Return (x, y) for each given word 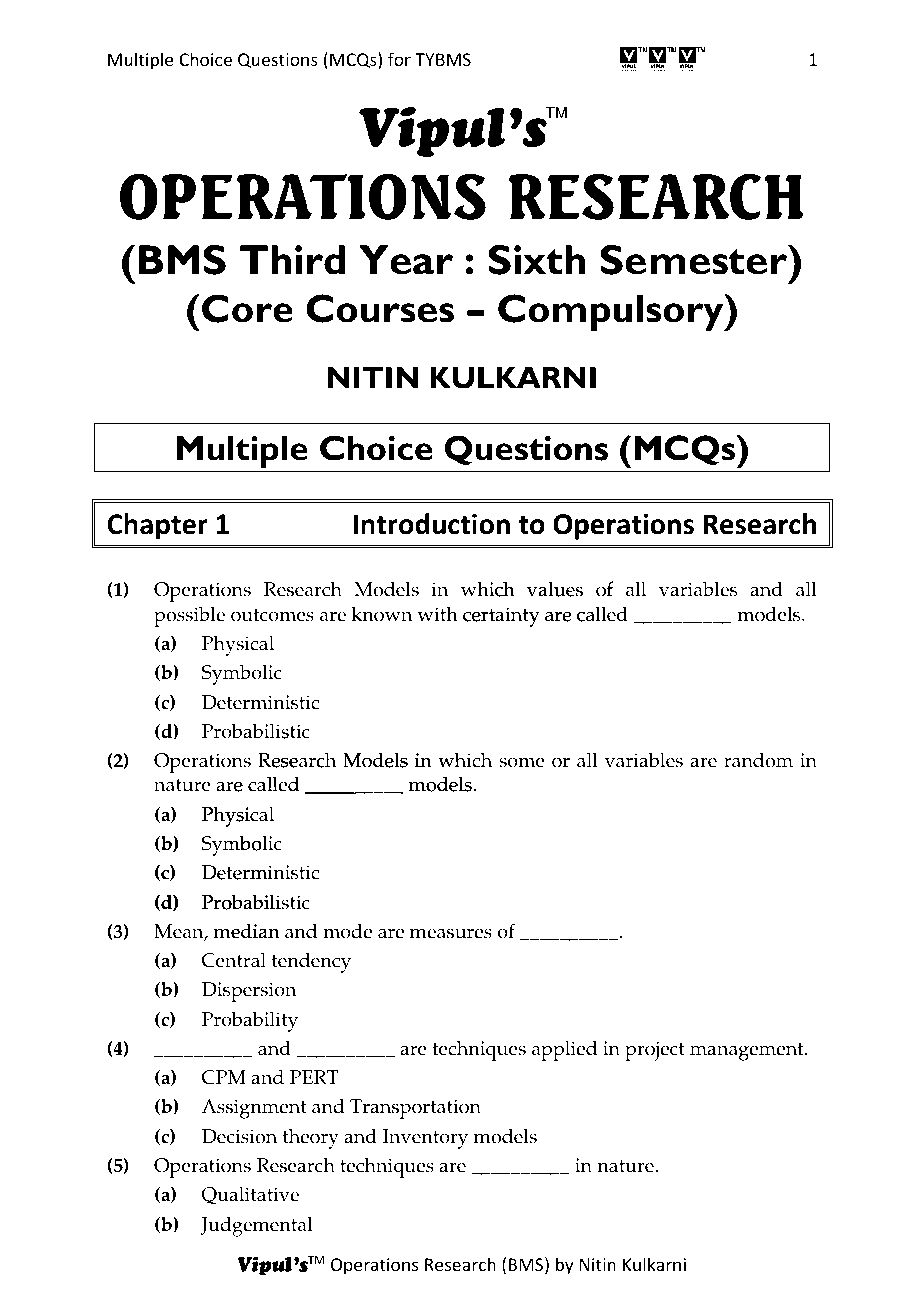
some (522, 762)
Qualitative (250, 1196)
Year (406, 260)
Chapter (157, 526)
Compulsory (612, 312)
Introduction (432, 524)
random (758, 760)
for (399, 59)
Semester (695, 260)
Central (234, 960)
